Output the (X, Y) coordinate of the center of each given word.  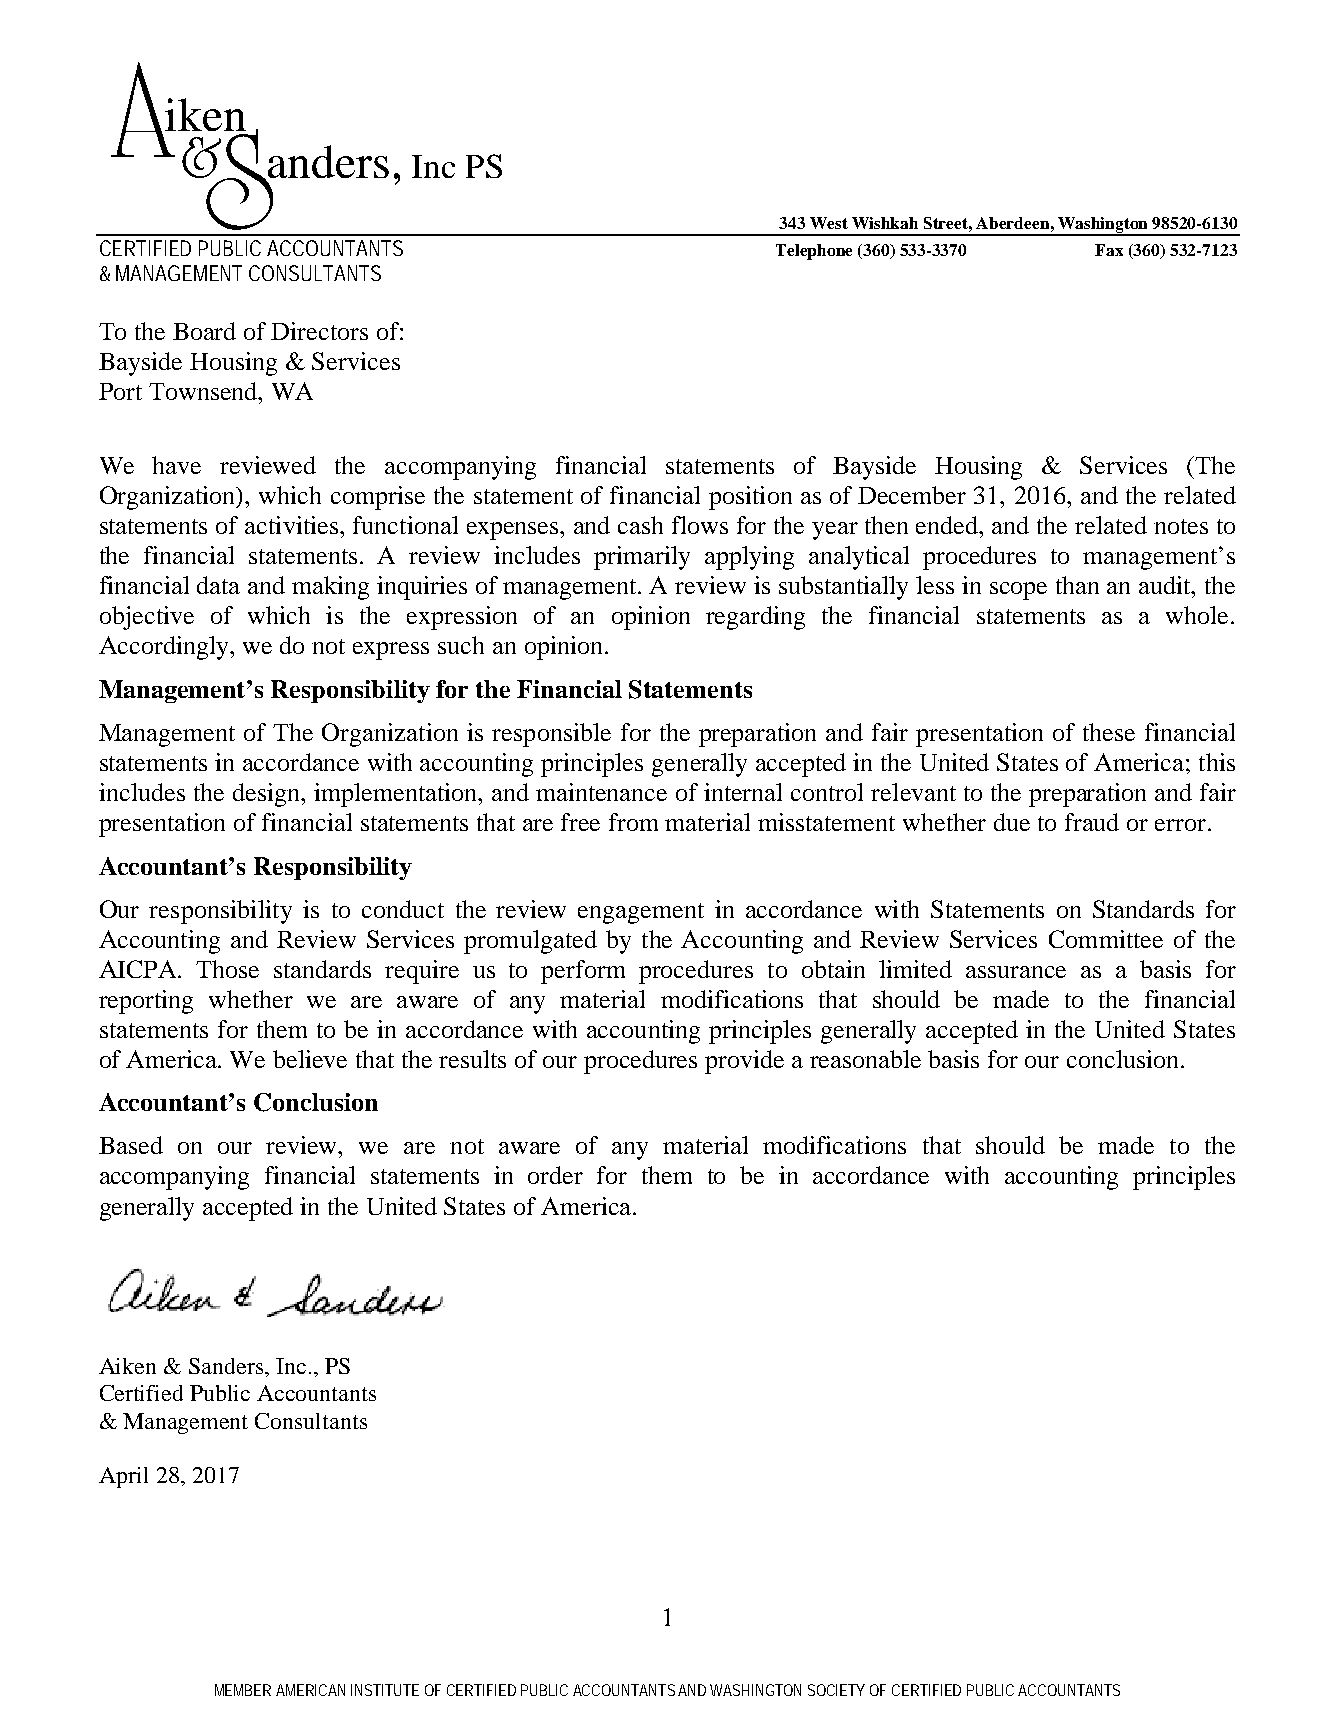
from (633, 822)
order (555, 1175)
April (123, 1477)
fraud (1092, 822)
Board (204, 331)
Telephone (814, 252)
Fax (1109, 250)
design (268, 795)
